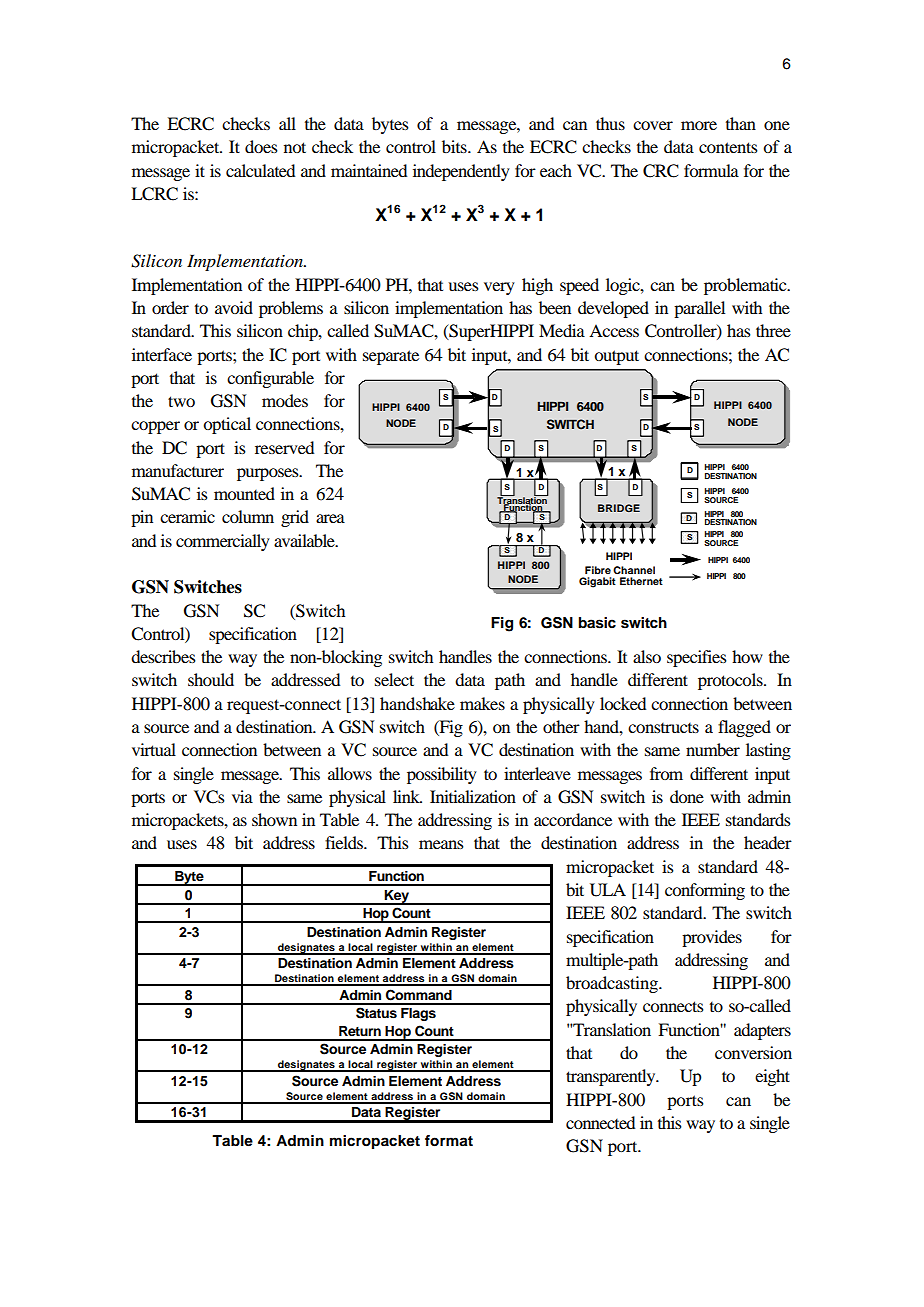  I want to click on output, so click(616, 357).
